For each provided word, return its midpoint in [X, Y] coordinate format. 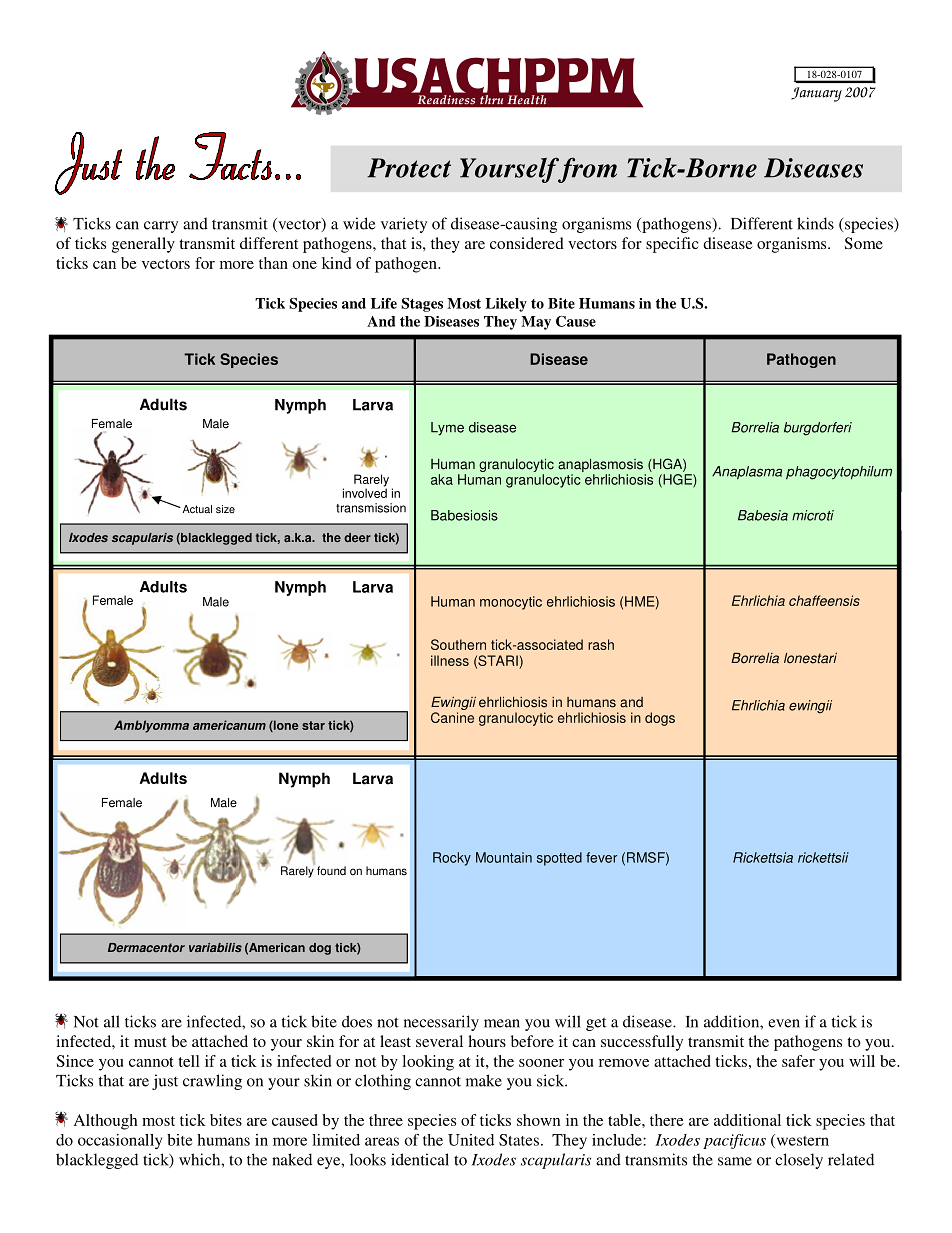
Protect [409, 168]
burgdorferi [818, 429]
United [471, 1140]
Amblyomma [151, 726]
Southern [458, 644]
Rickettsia [763, 857]
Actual [196, 509]
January [816, 94]
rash [601, 644]
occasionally [120, 1141]
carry [161, 227]
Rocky [452, 859]
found [331, 871]
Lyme [447, 429]
